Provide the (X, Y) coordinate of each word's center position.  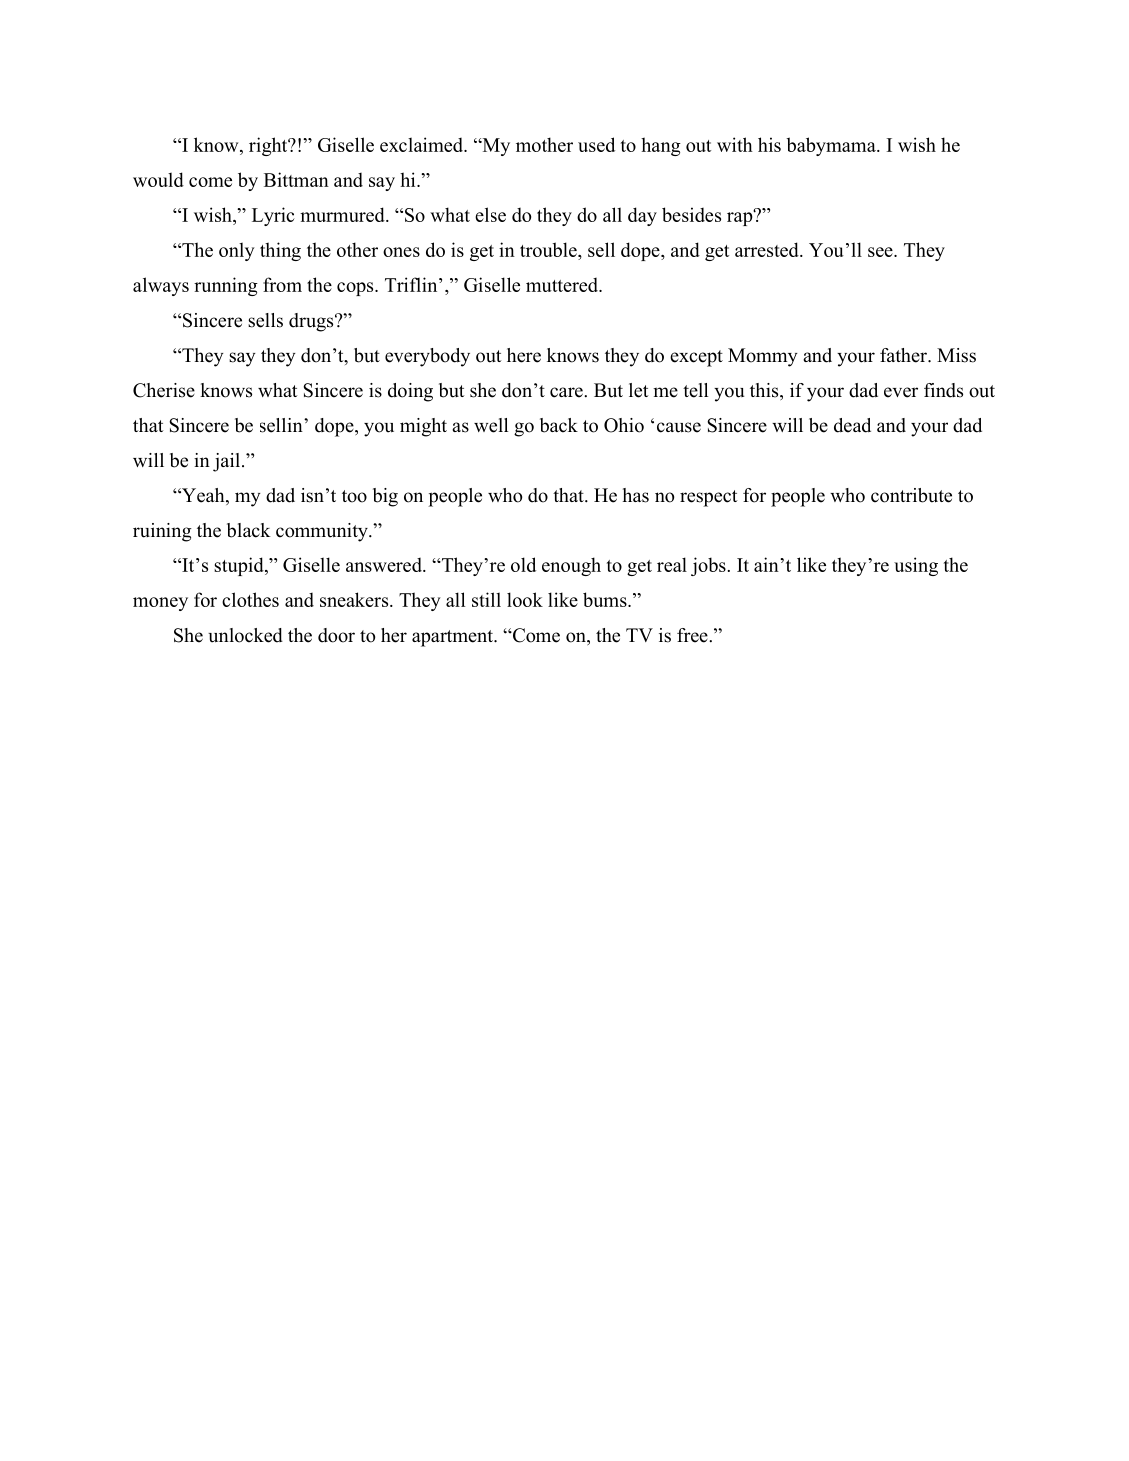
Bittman (296, 179)
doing (410, 392)
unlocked (245, 635)
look (525, 599)
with (735, 144)
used (596, 144)
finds (943, 390)
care (567, 392)
